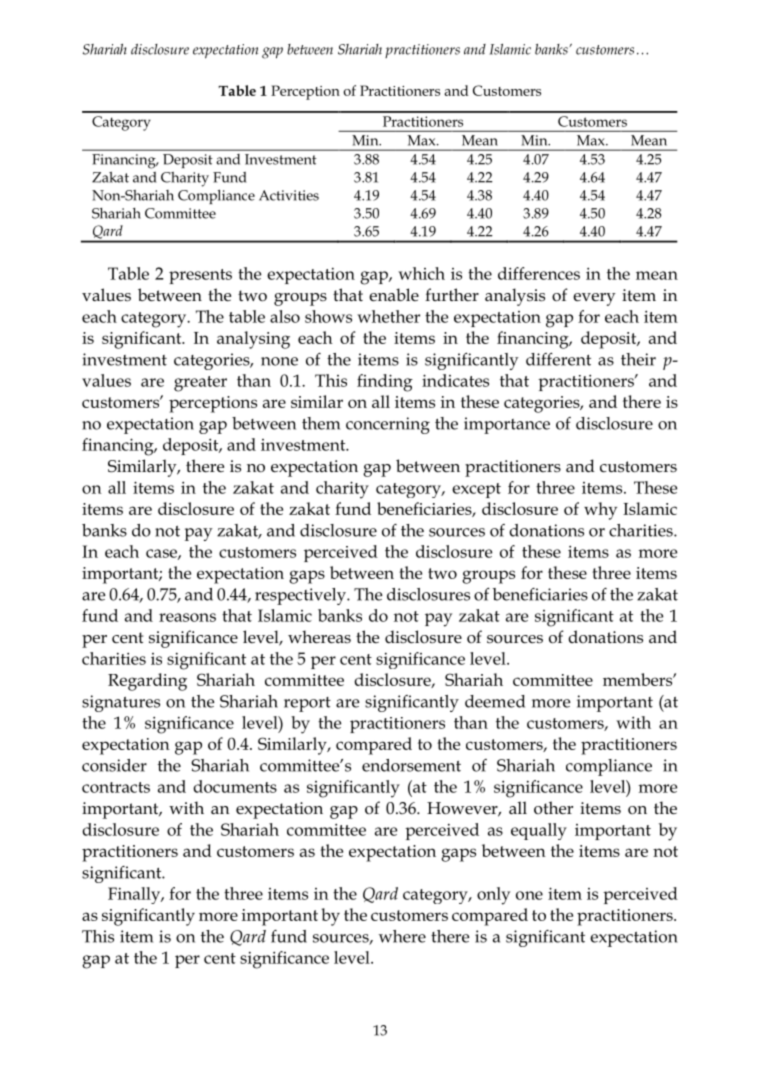 The image size is (760, 1077). Describe the element at coordinates (539, 273) in the screenshot. I see `differences` at that location.
